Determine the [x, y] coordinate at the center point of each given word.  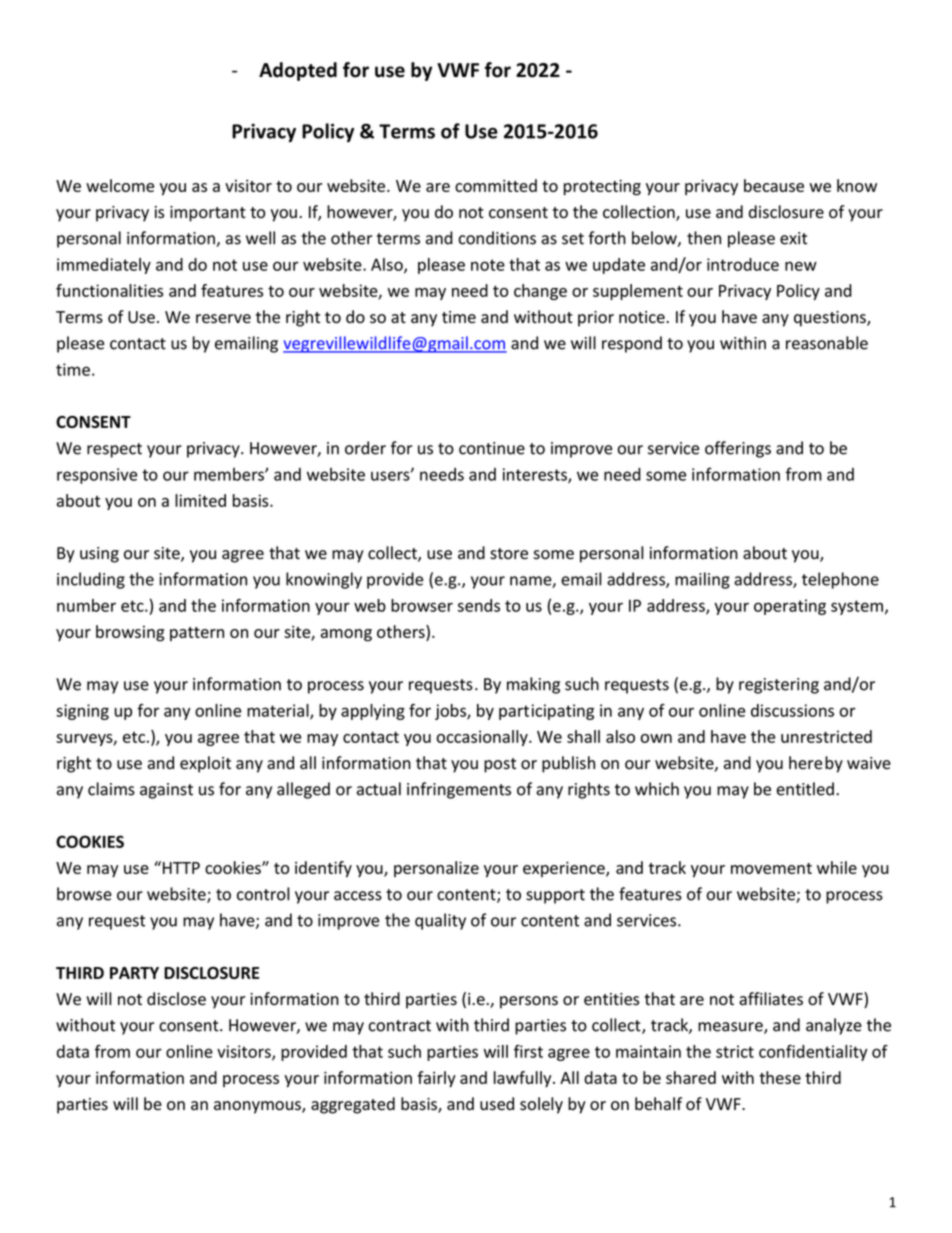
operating [790, 607]
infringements [459, 790]
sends [479, 605]
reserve [223, 319]
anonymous [258, 1107]
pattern [197, 634]
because [774, 185]
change [540, 292]
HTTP [180, 867]
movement [771, 868]
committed [496, 185]
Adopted [298, 71]
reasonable [827, 343]
